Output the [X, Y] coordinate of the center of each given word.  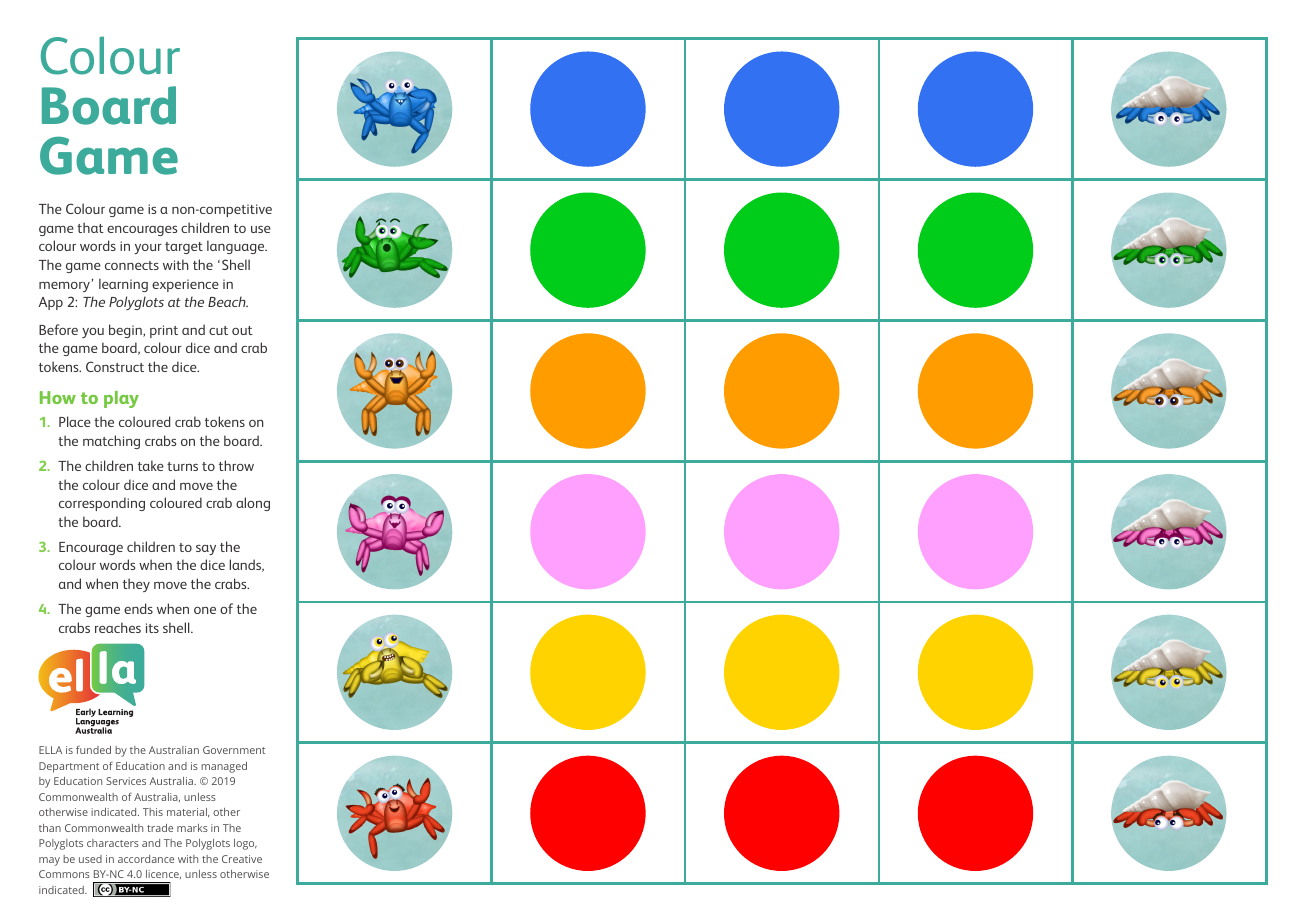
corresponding [102, 504]
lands [246, 565]
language [237, 247]
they [136, 585]
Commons [64, 874]
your [148, 249]
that [90, 227]
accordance [146, 859]
